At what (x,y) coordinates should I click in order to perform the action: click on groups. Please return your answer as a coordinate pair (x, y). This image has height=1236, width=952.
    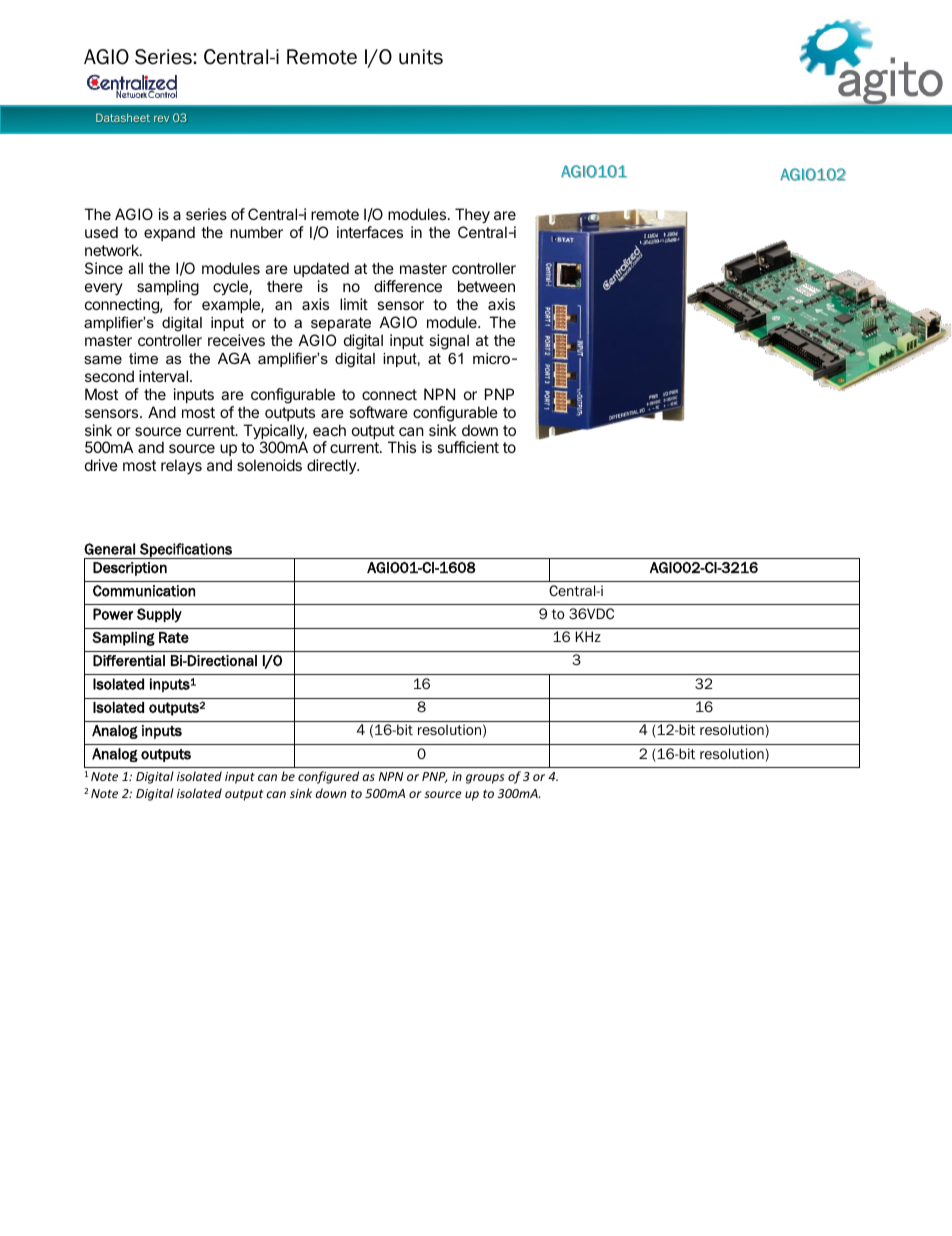
    Looking at the image, I should click on (485, 779).
